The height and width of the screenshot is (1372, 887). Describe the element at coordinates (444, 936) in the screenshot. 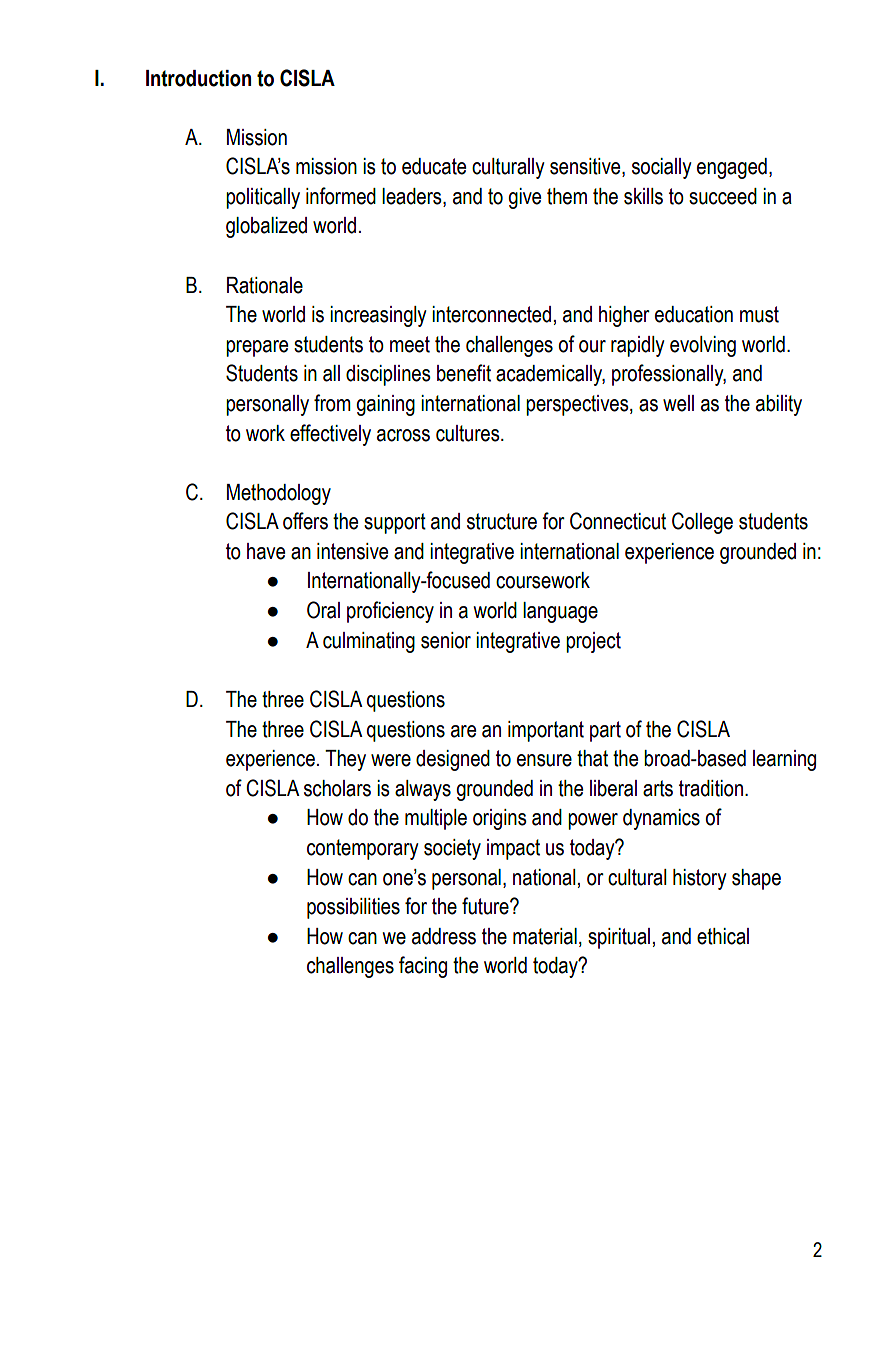

I see `address` at that location.
